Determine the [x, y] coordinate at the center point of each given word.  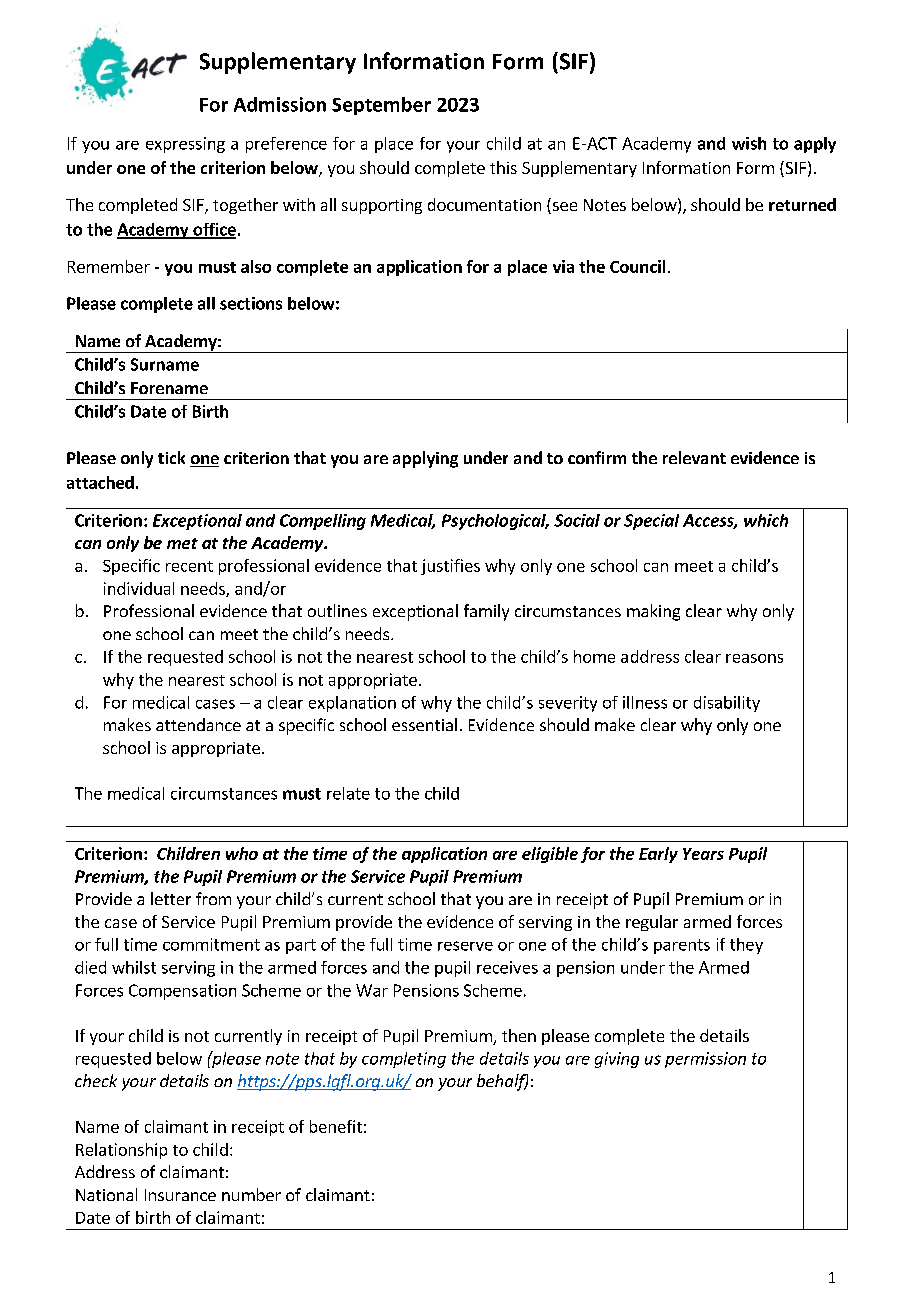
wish [749, 143]
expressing [185, 145]
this [503, 167]
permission [705, 1060]
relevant [694, 457]
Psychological [495, 522]
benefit [336, 1126]
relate [348, 793]
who [242, 853]
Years [703, 854]
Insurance [180, 1195]
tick [171, 457]
